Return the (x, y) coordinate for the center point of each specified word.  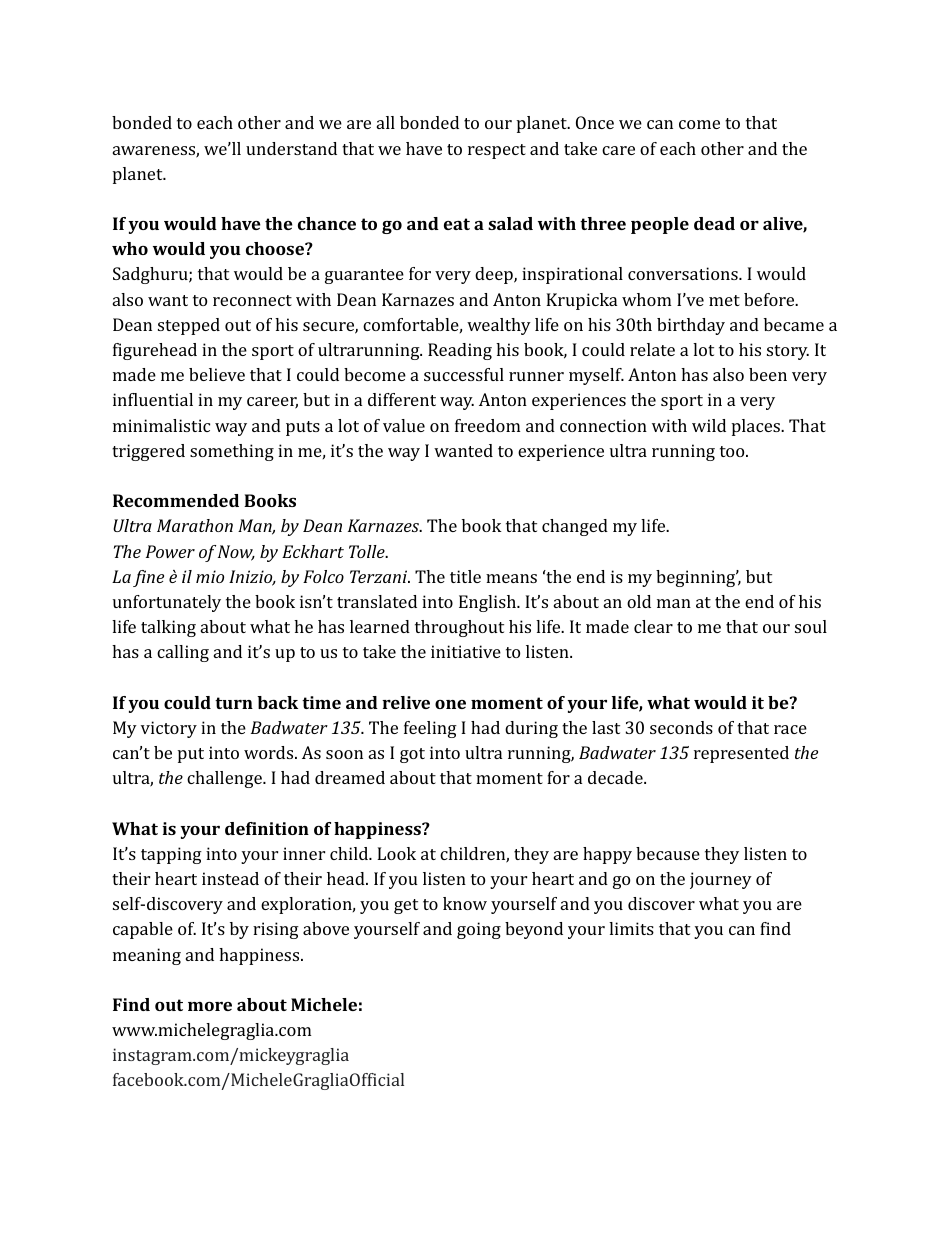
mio (210, 576)
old (639, 601)
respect (497, 151)
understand (291, 148)
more (210, 1006)
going (479, 930)
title (465, 576)
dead (714, 223)
